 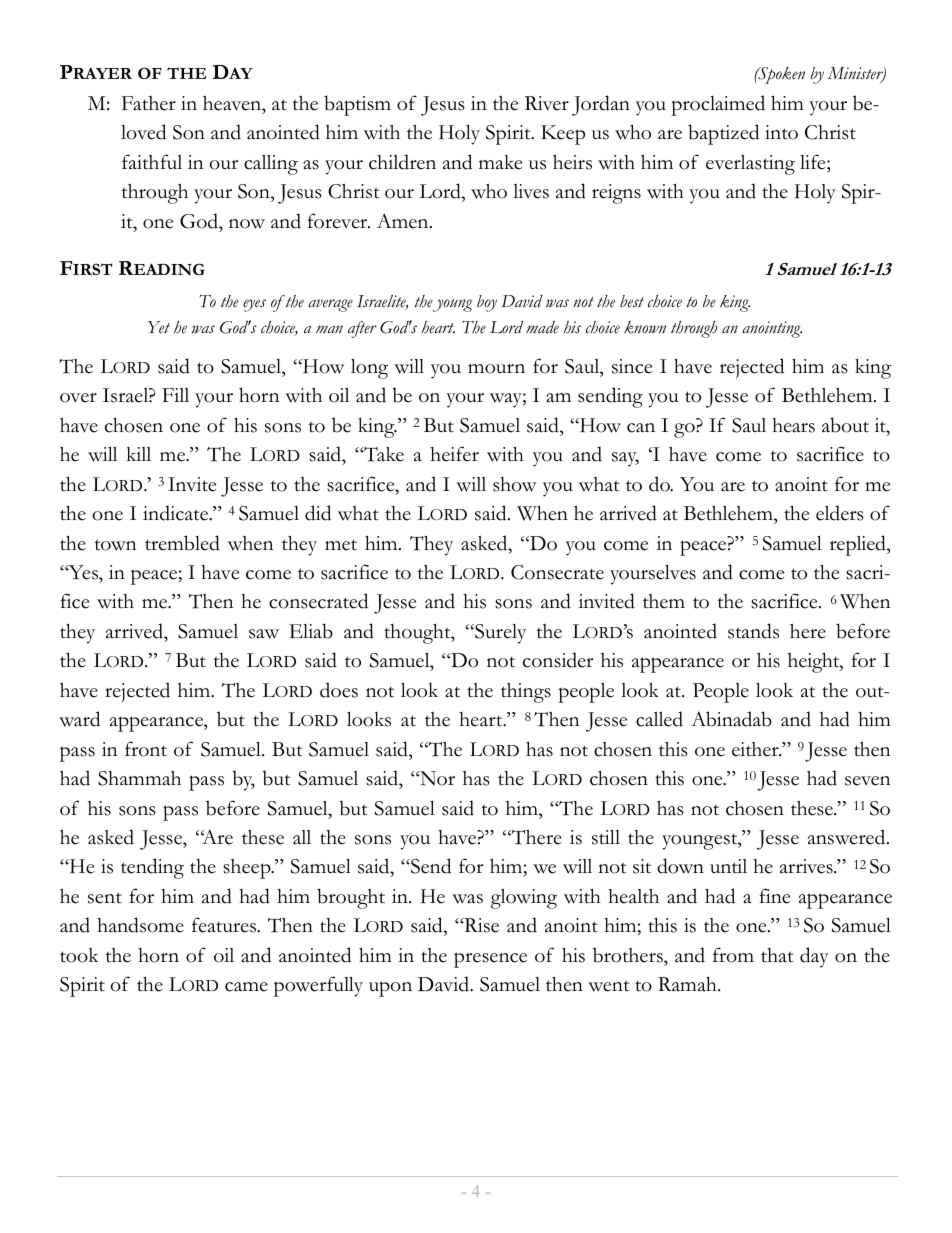 What do you see at coordinates (777, 955) in the screenshot?
I see `that` at bounding box center [777, 955].
